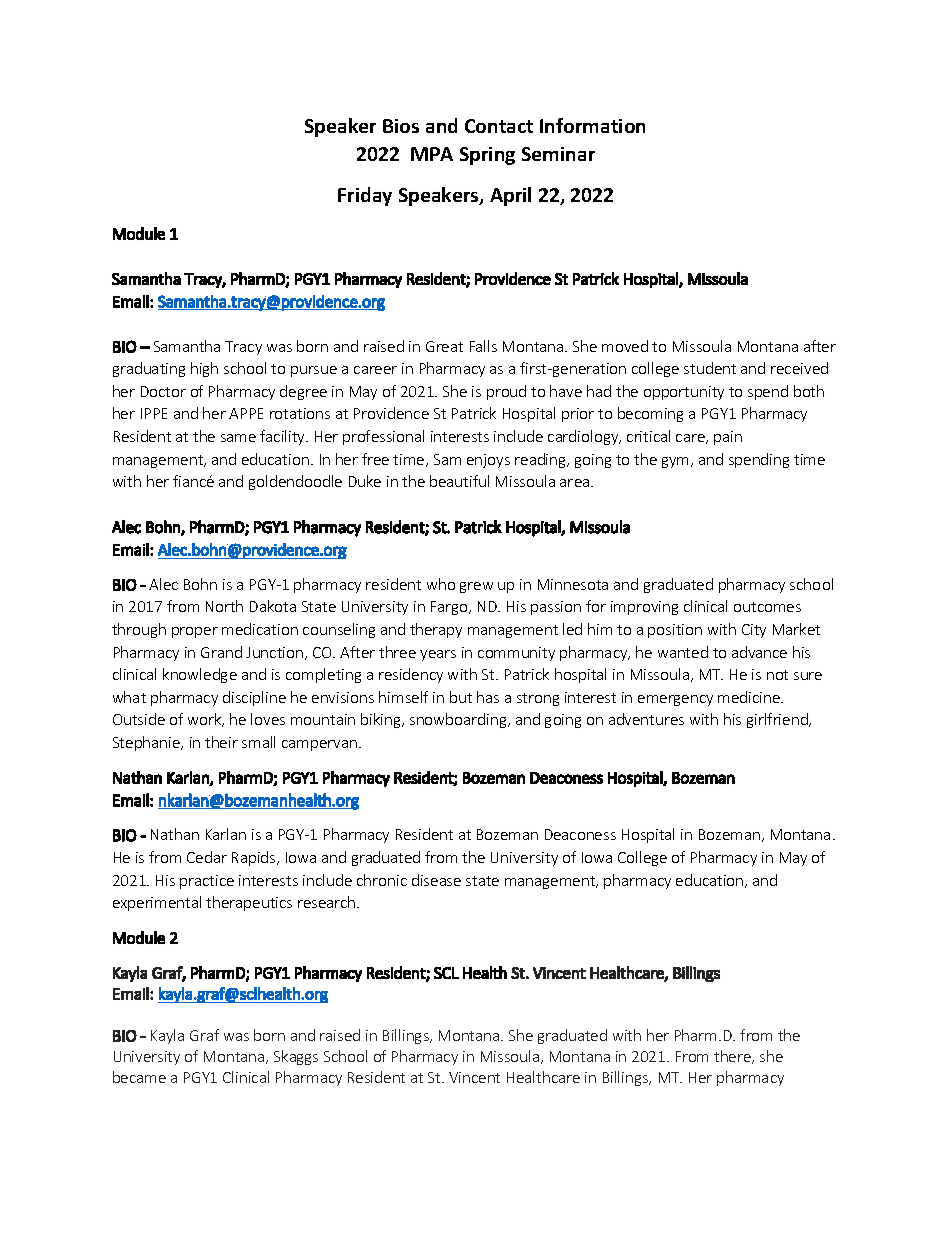  I want to click on Friday, so click(365, 196).
